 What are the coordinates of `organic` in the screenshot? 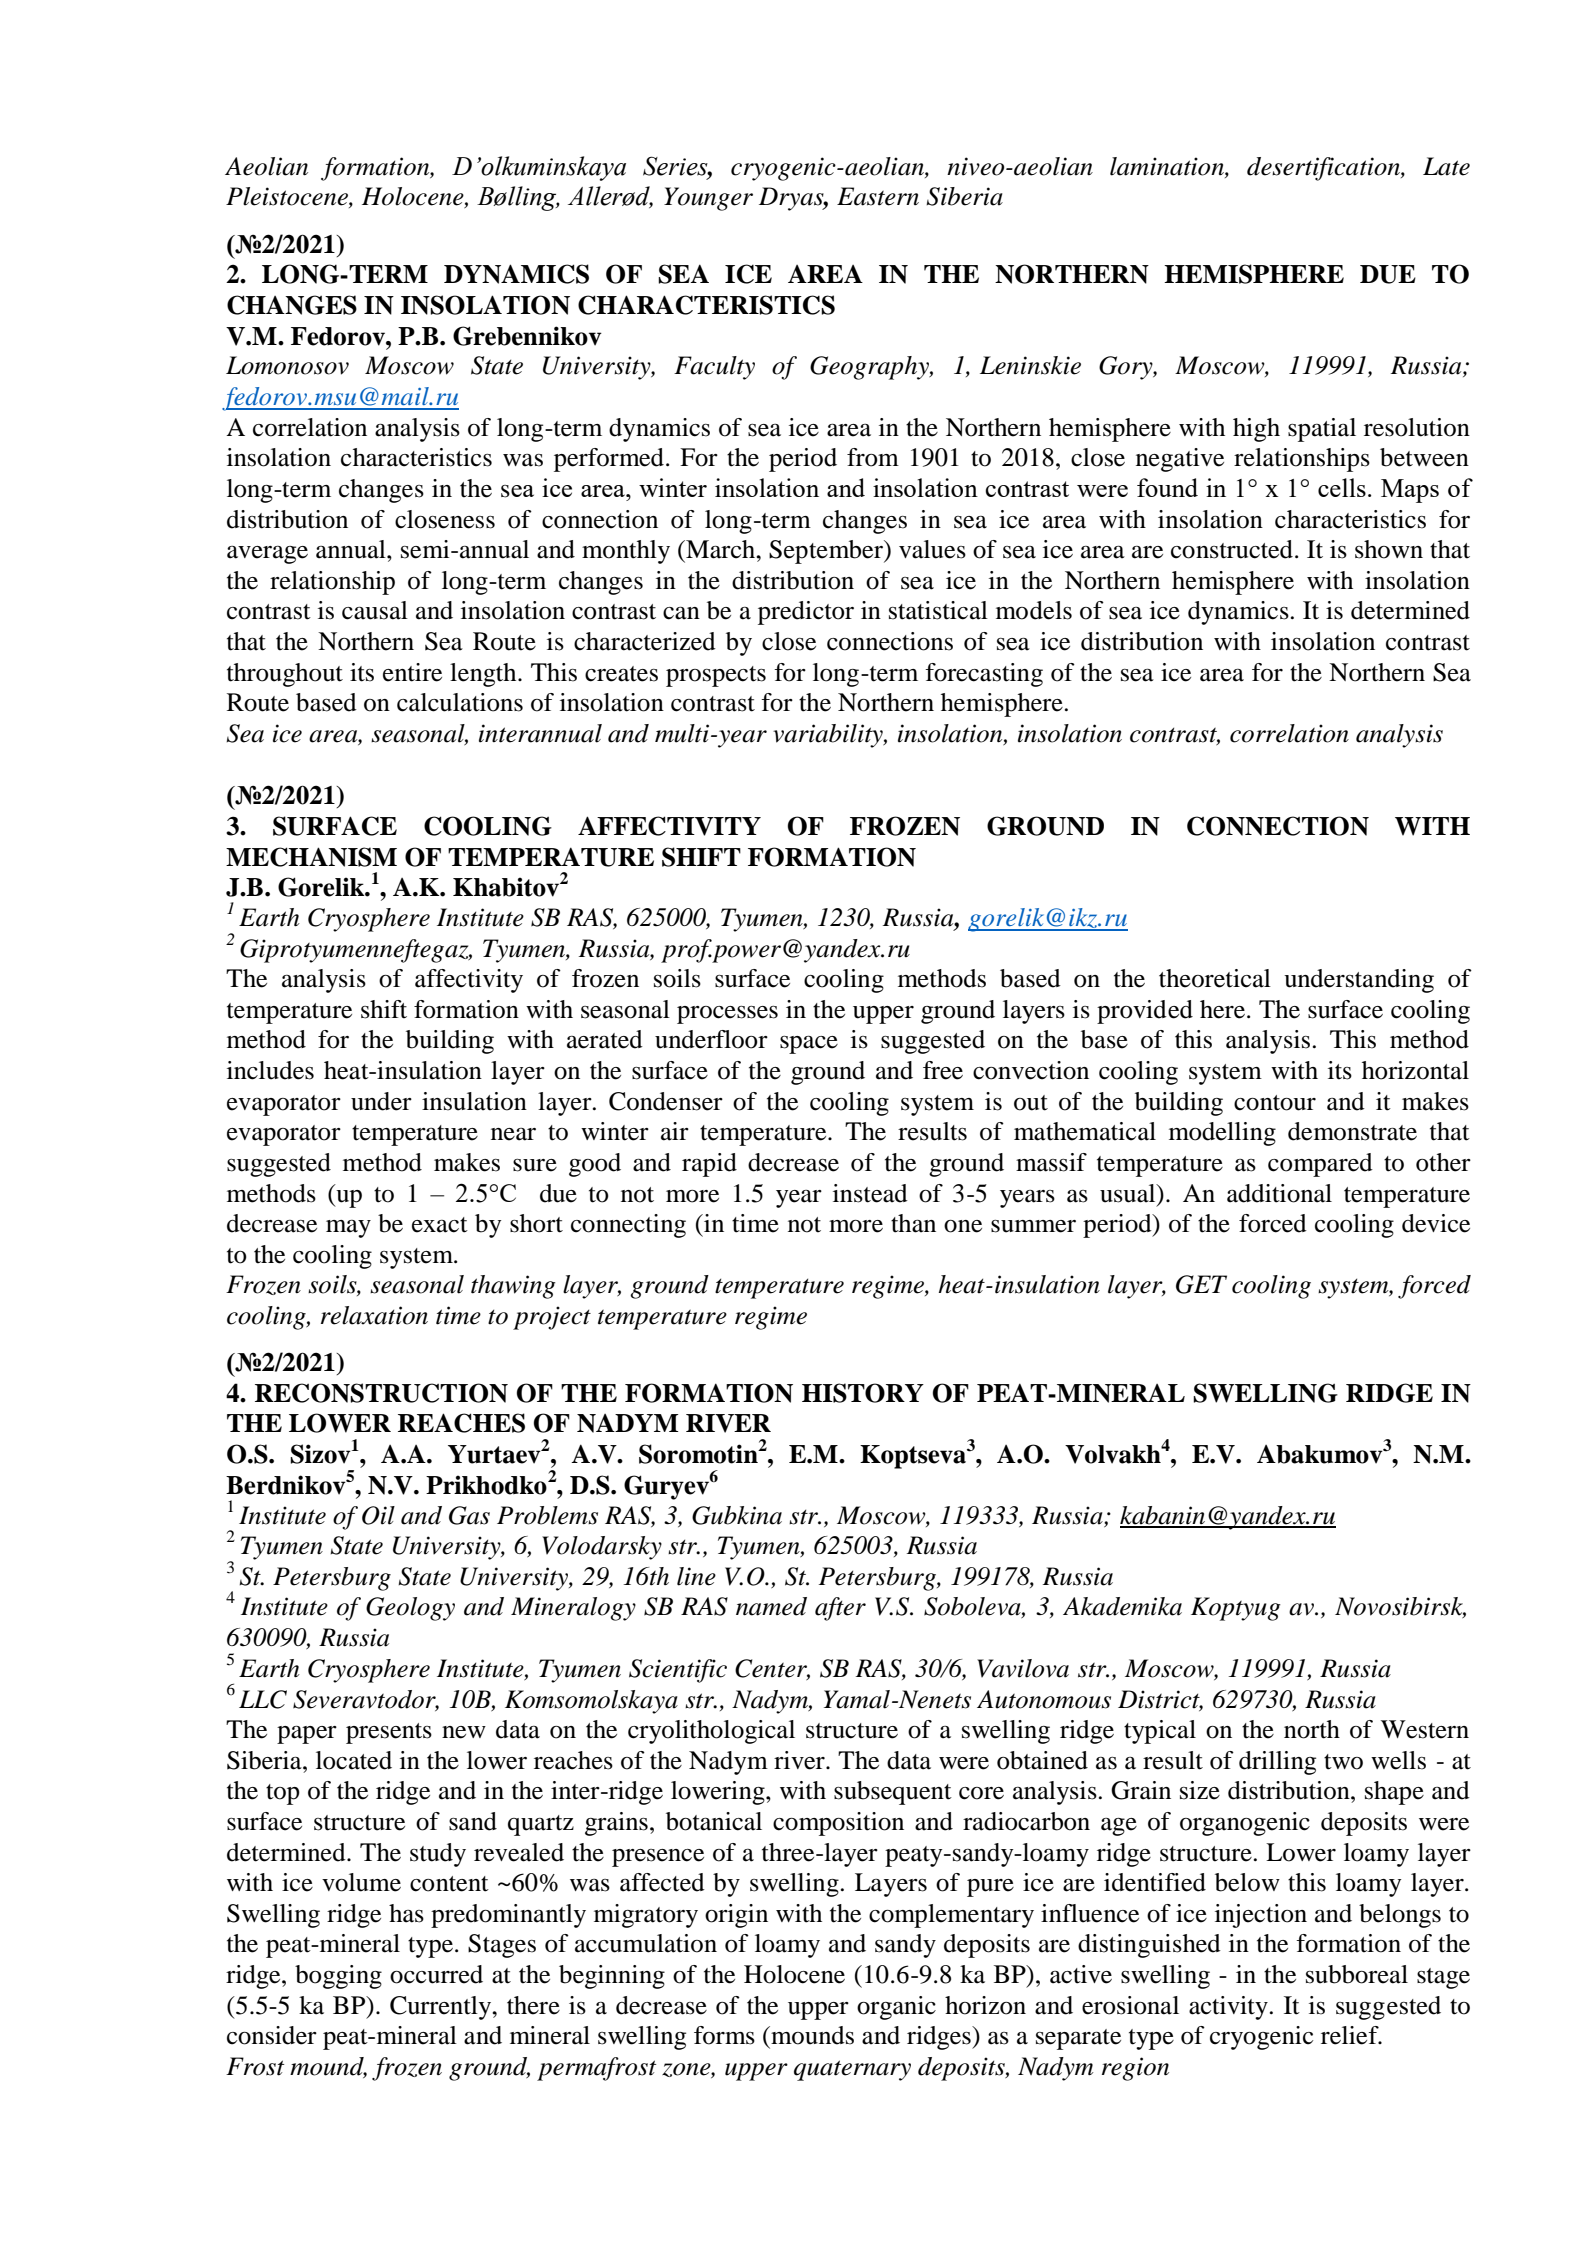 It's located at (896, 2008).
